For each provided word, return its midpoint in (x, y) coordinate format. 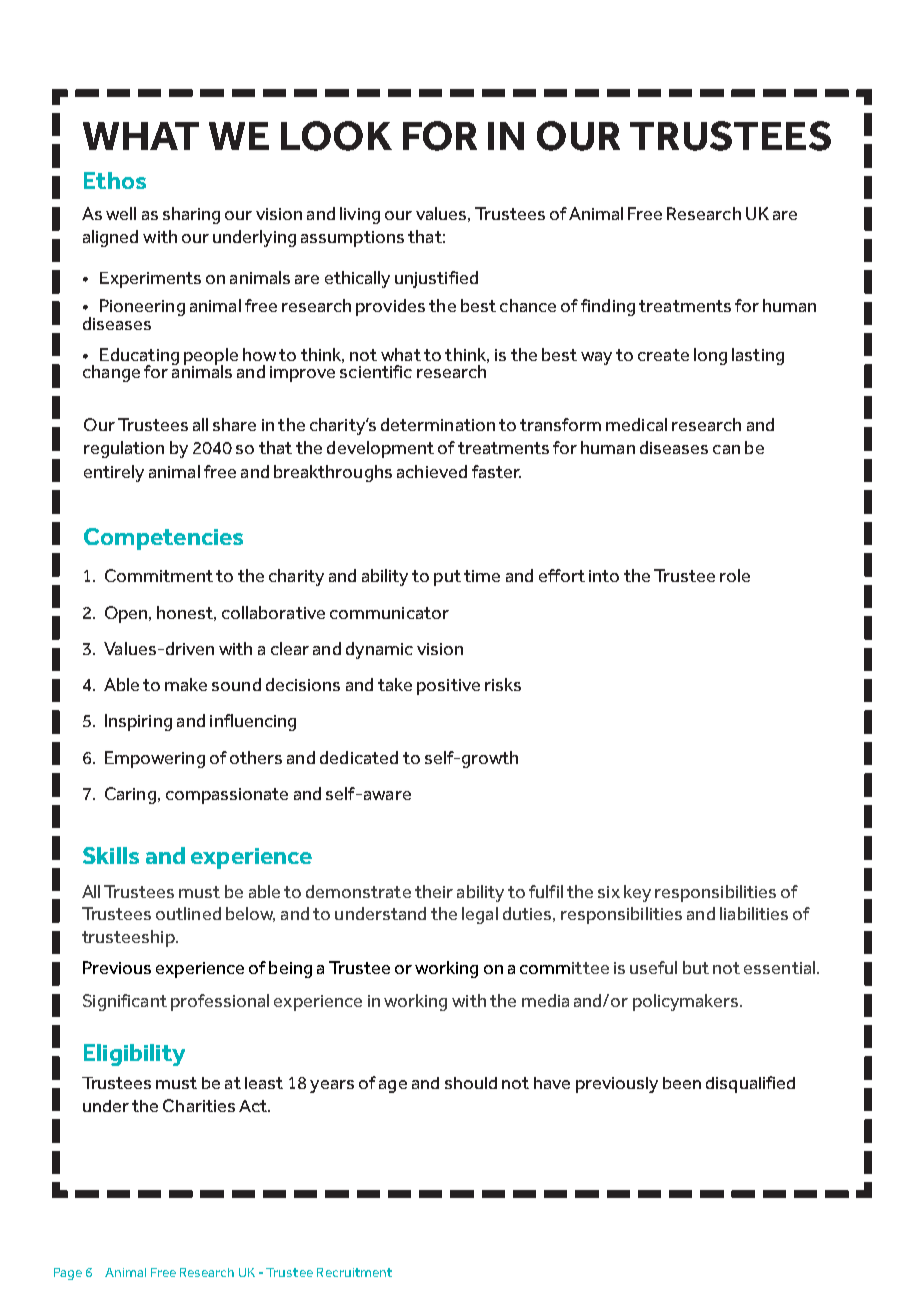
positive (448, 687)
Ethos (115, 180)
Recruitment (354, 1272)
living (360, 215)
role (735, 575)
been (682, 1083)
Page (68, 1274)
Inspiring (138, 722)
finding (608, 307)
